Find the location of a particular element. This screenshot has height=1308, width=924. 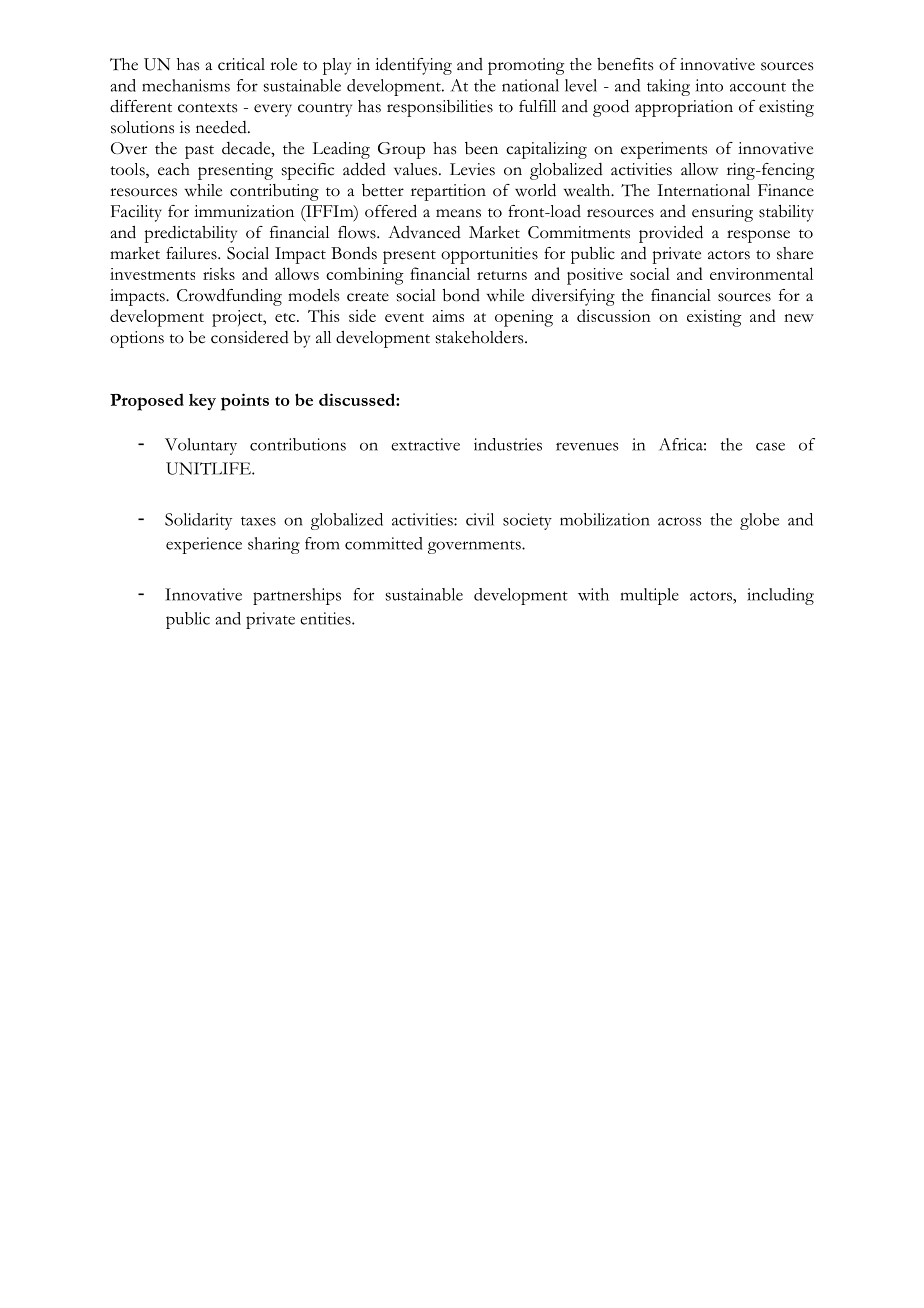

mechanisms is located at coordinates (186, 85).
